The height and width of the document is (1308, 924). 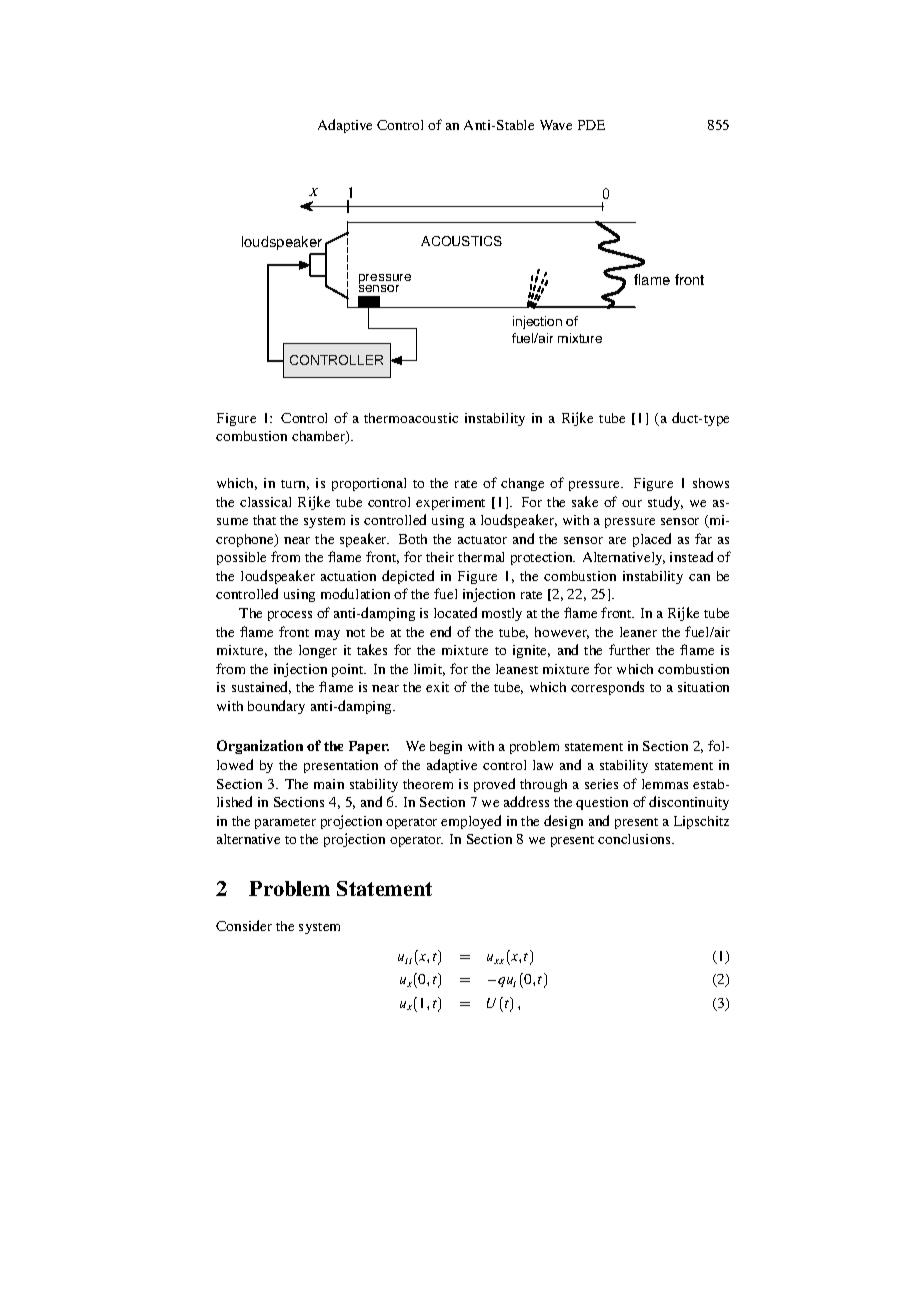 I want to click on boundary, so click(x=276, y=707).
